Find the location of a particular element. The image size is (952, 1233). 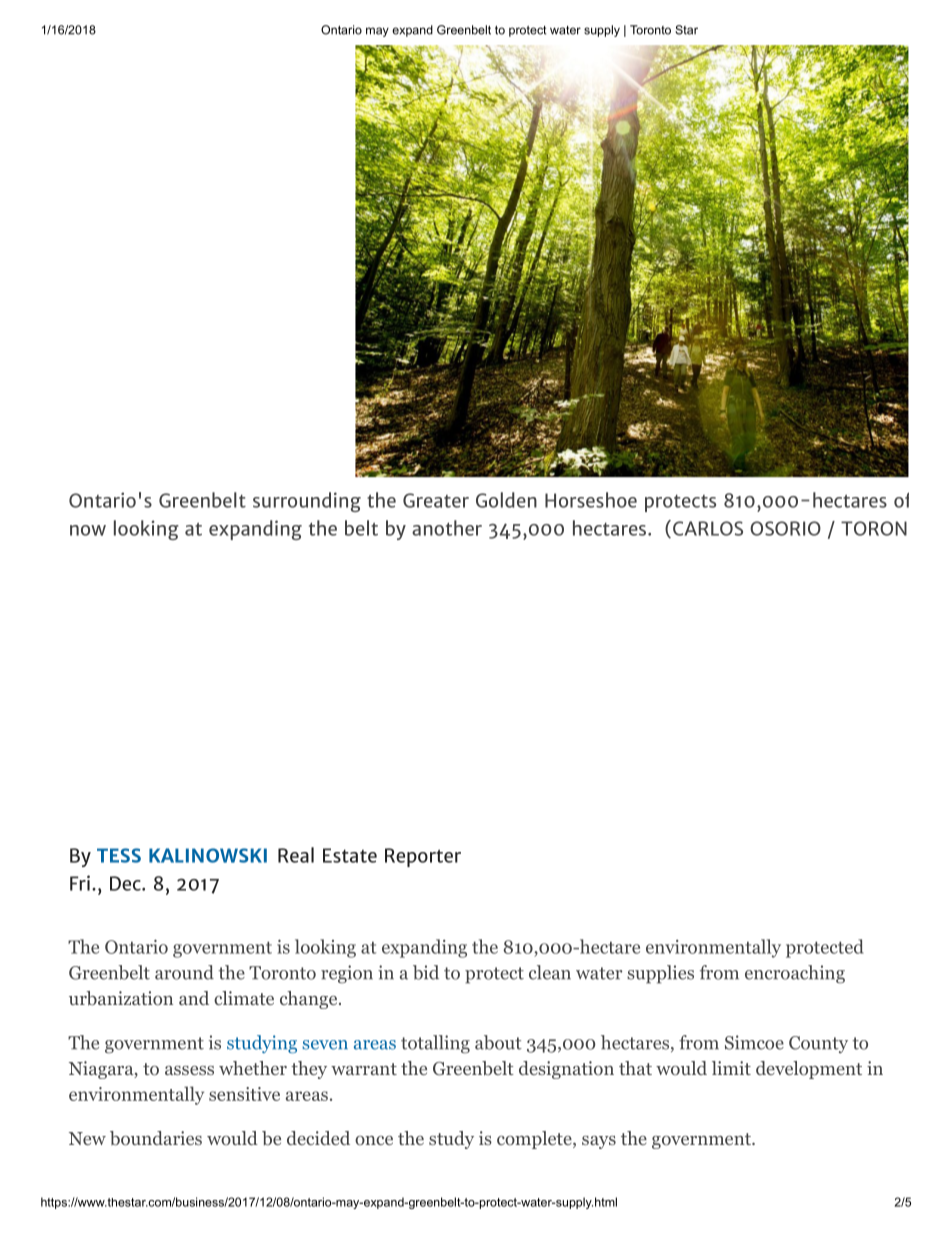

another is located at coordinates (447, 528).
